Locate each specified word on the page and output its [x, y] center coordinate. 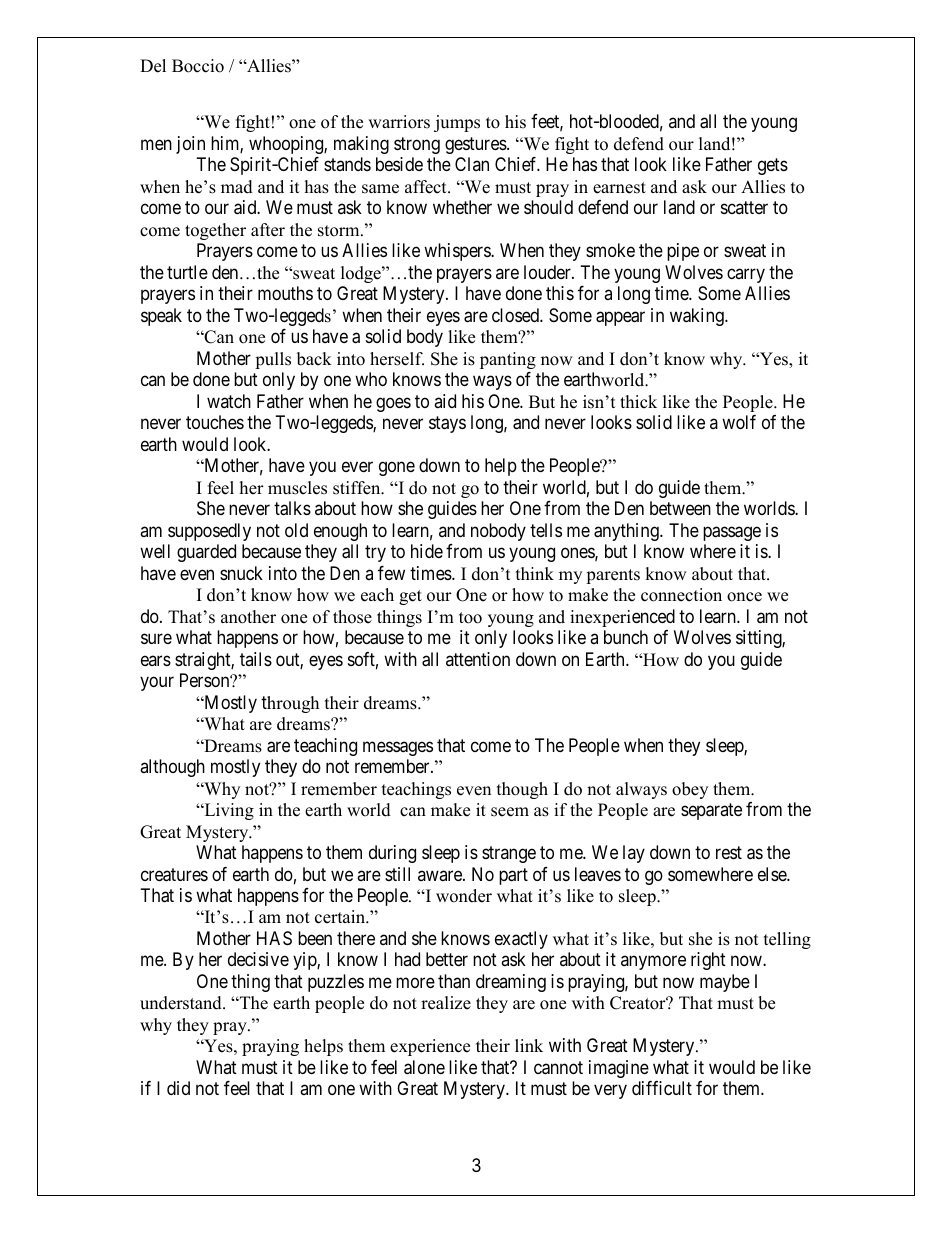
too [470, 618]
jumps [457, 123]
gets [773, 167]
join [190, 145]
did [178, 1088]
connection [681, 595]
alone [424, 1067]
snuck [241, 573]
